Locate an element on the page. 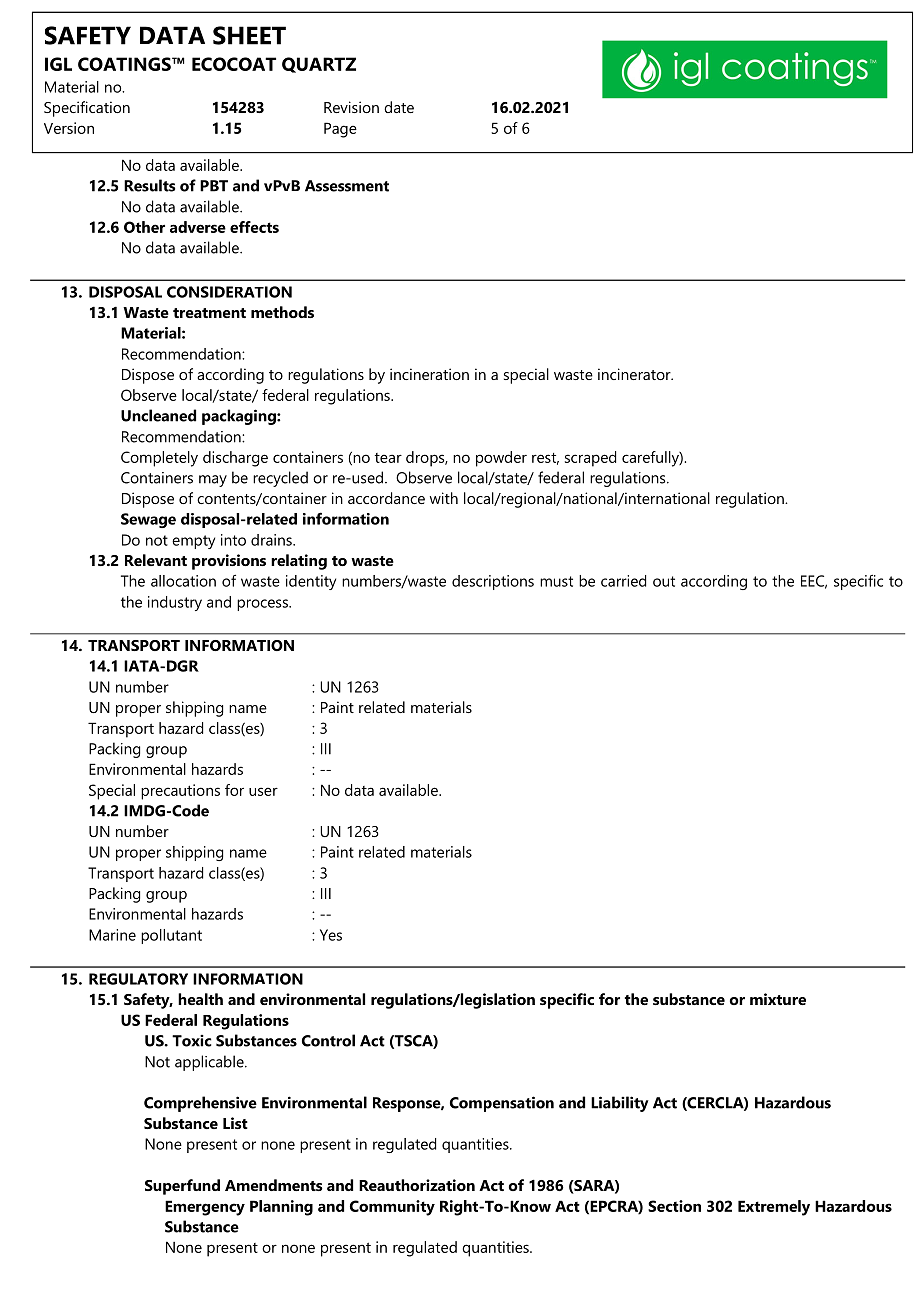 This page has height=1308, width=924. incinerator is located at coordinates (635, 374).
